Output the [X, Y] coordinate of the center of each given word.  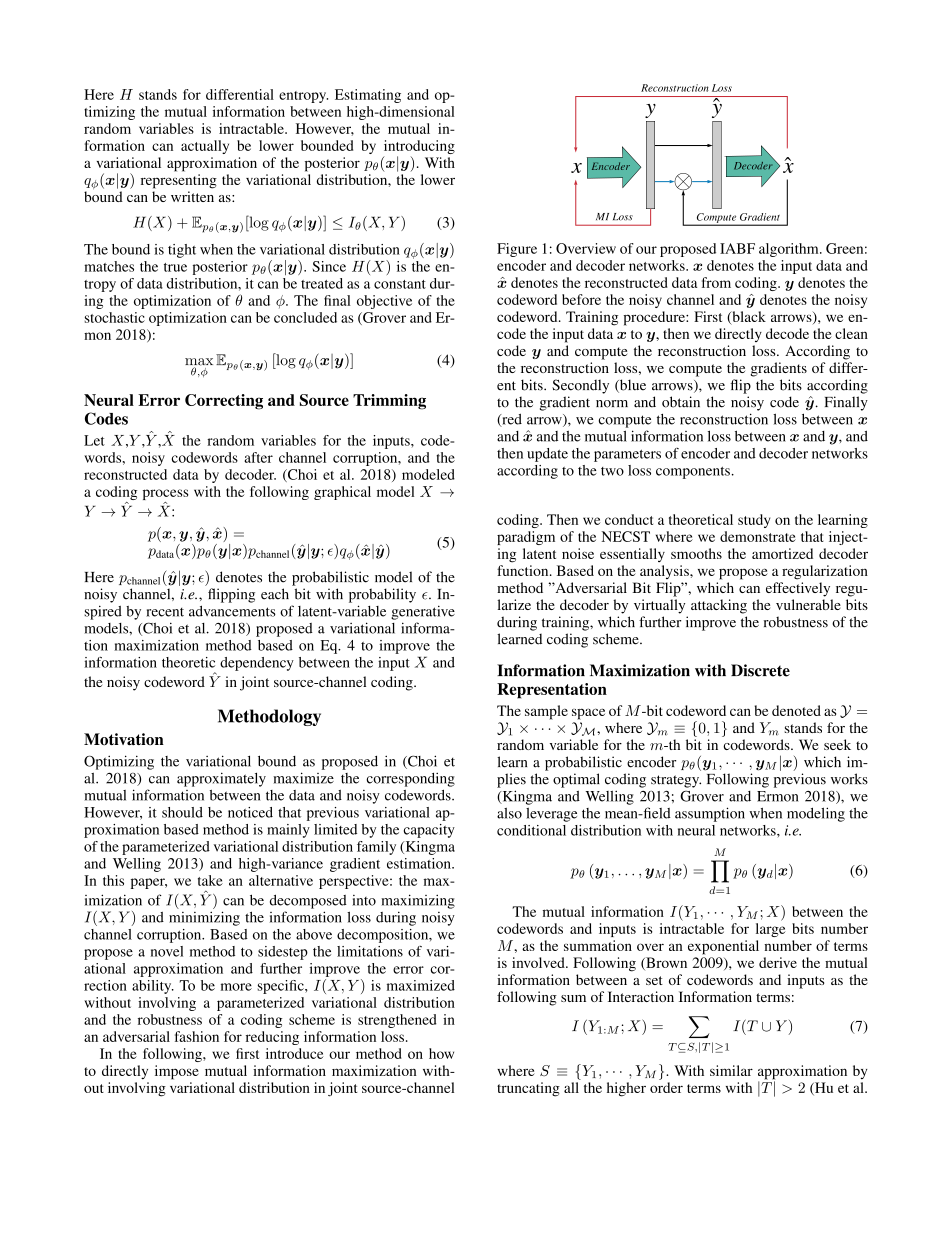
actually [205, 147]
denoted [796, 710]
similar [731, 1070]
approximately [221, 779]
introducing [419, 148]
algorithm [790, 250]
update [547, 455]
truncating [528, 1089]
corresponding [410, 779]
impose [177, 1072]
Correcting [224, 402]
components [693, 473]
